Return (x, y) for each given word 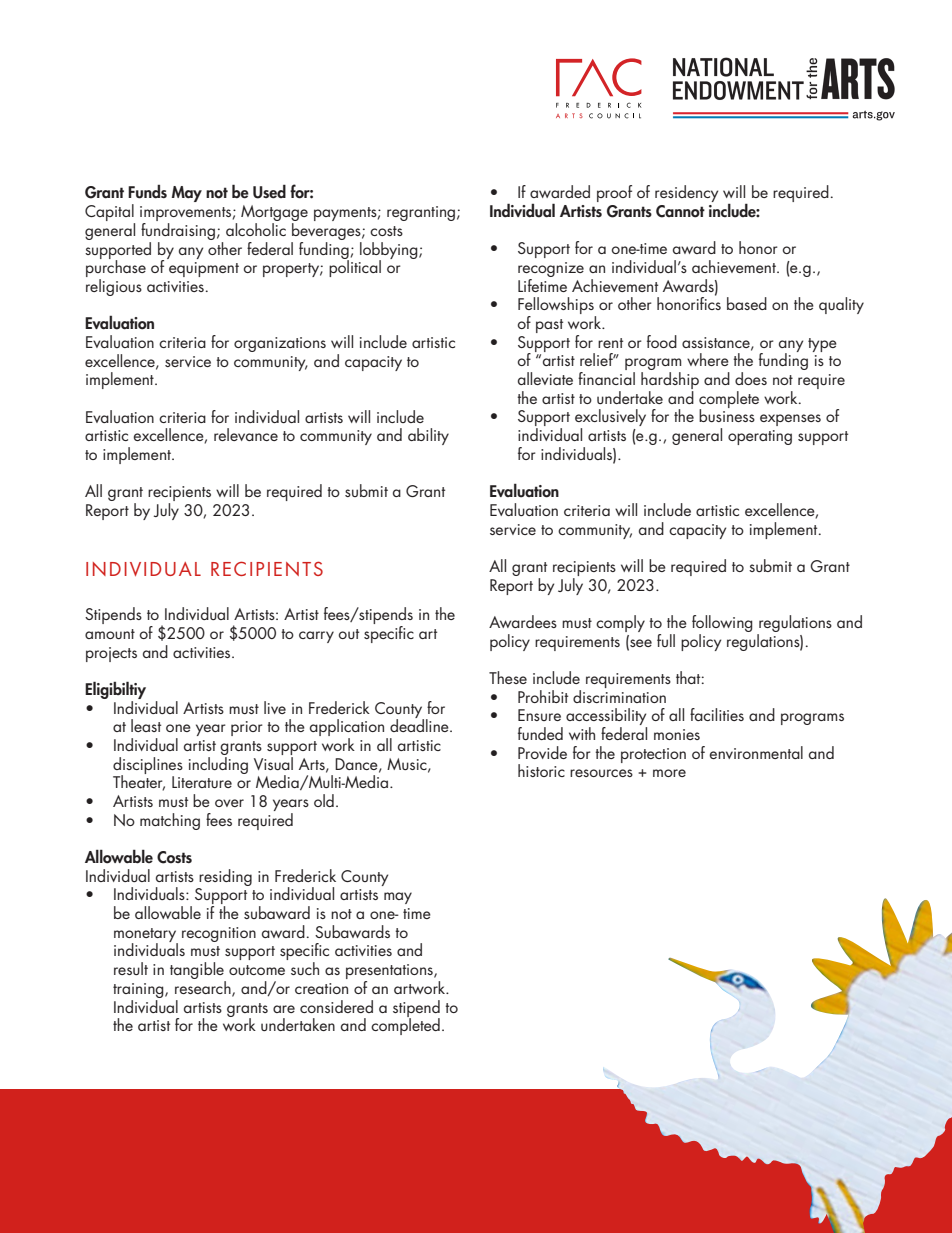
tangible (198, 972)
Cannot (680, 211)
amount (110, 634)
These (508, 677)
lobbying (390, 251)
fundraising (178, 230)
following (722, 623)
